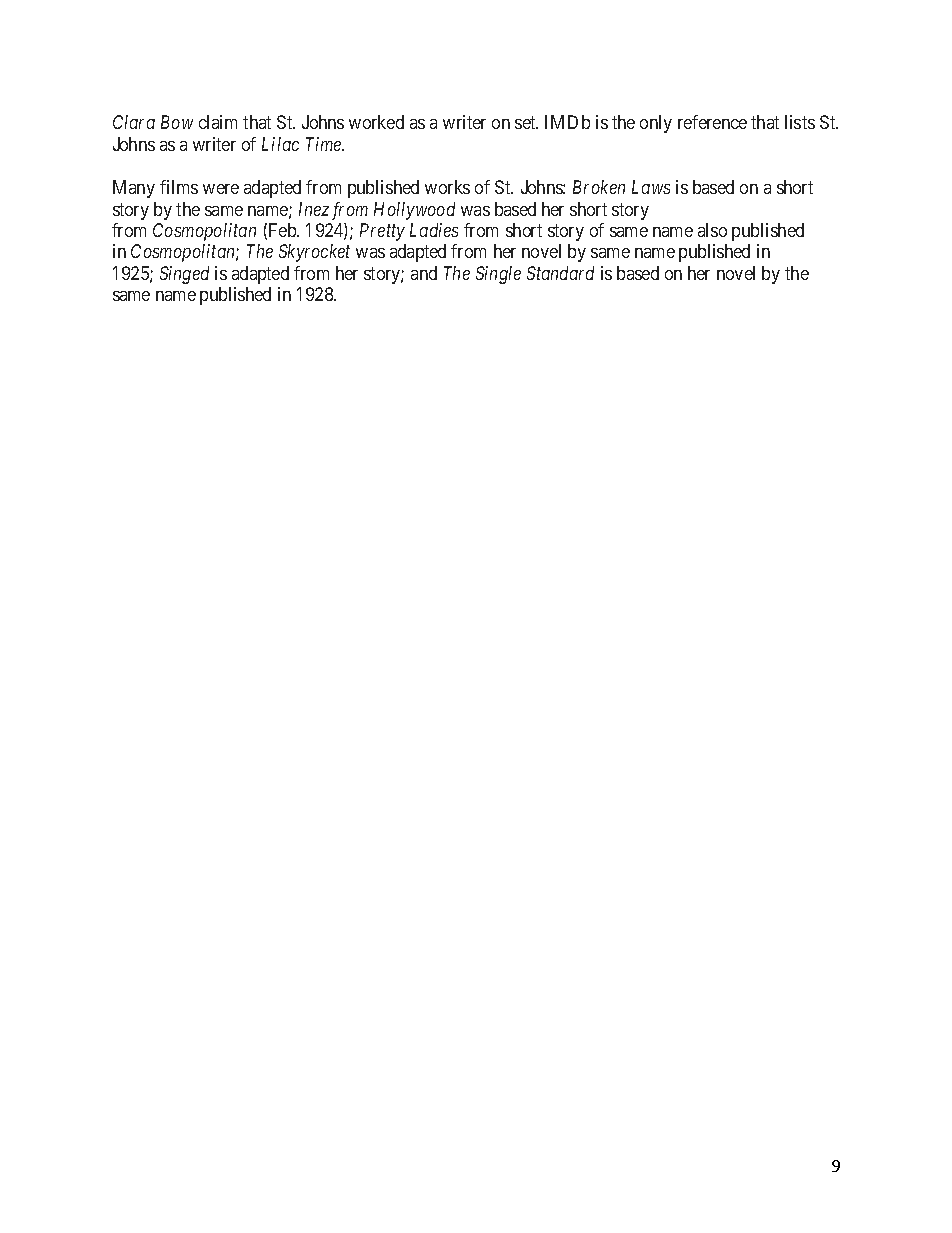 The image size is (952, 1233). What do you see at coordinates (218, 122) in the document?
I see `claim` at bounding box center [218, 122].
